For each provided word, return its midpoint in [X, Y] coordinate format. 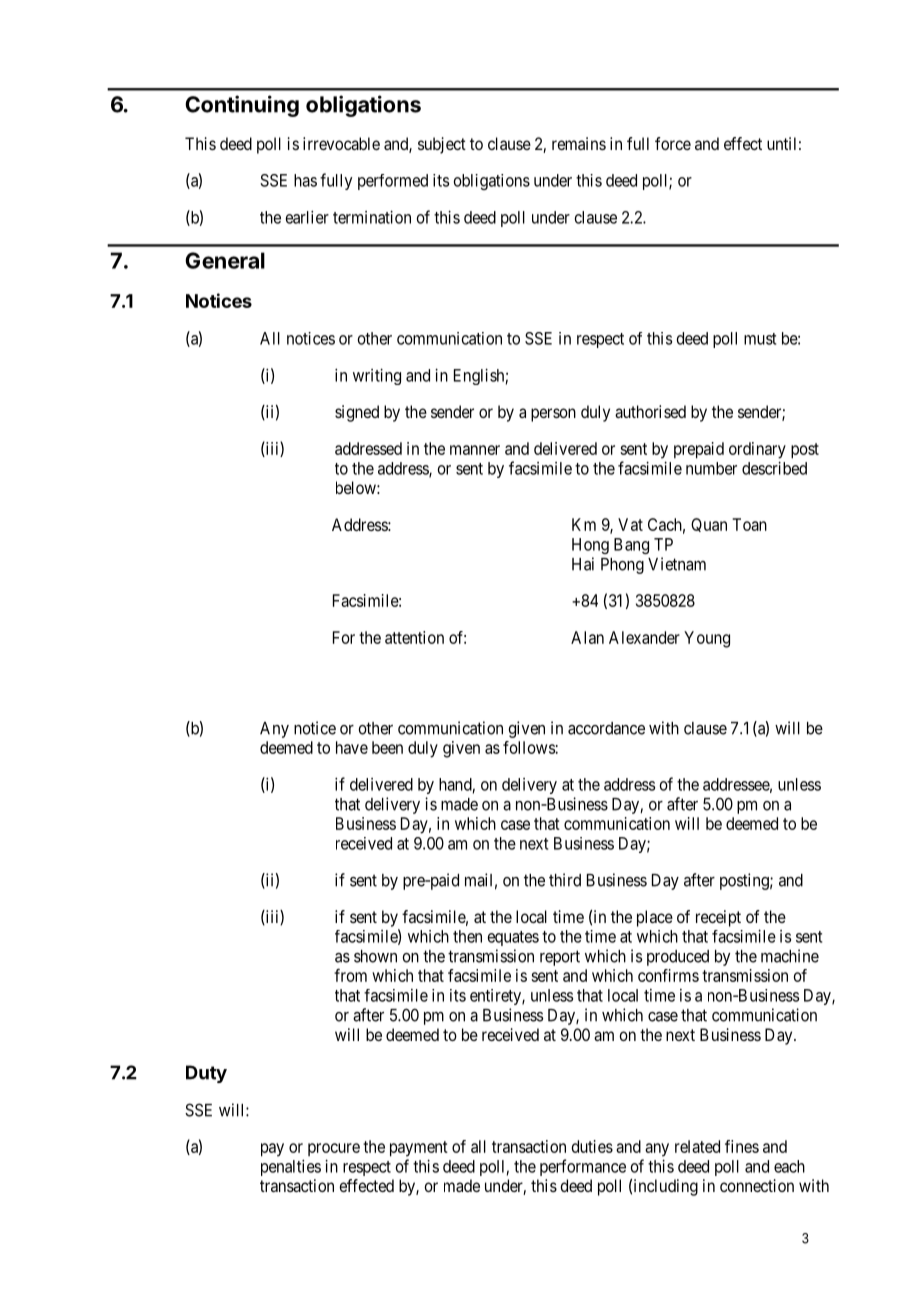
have [352, 747]
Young [707, 639]
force [673, 143]
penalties [291, 1167]
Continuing [242, 106]
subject [442, 145]
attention [414, 637]
